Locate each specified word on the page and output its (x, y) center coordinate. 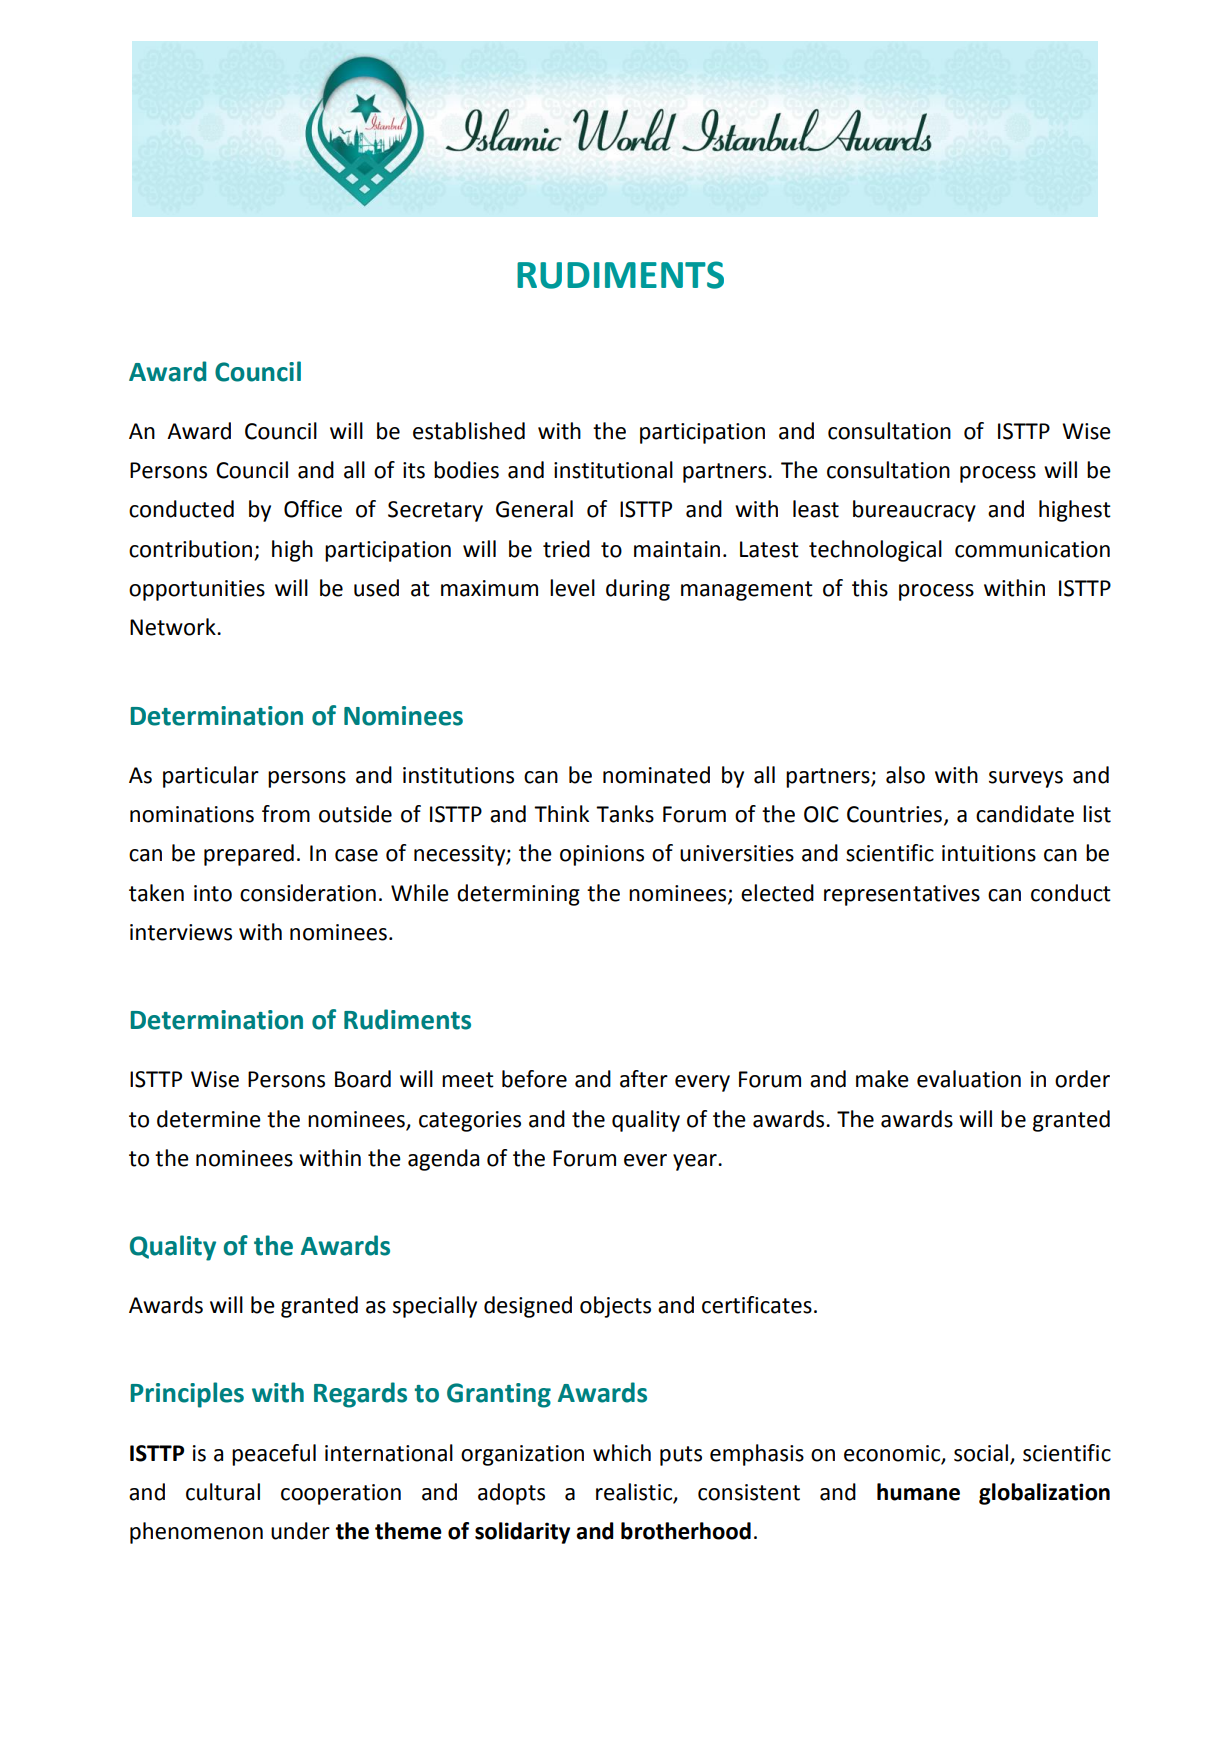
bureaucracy (914, 511)
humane (918, 1492)
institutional (613, 470)
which (622, 1453)
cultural (223, 1492)
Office (313, 509)
